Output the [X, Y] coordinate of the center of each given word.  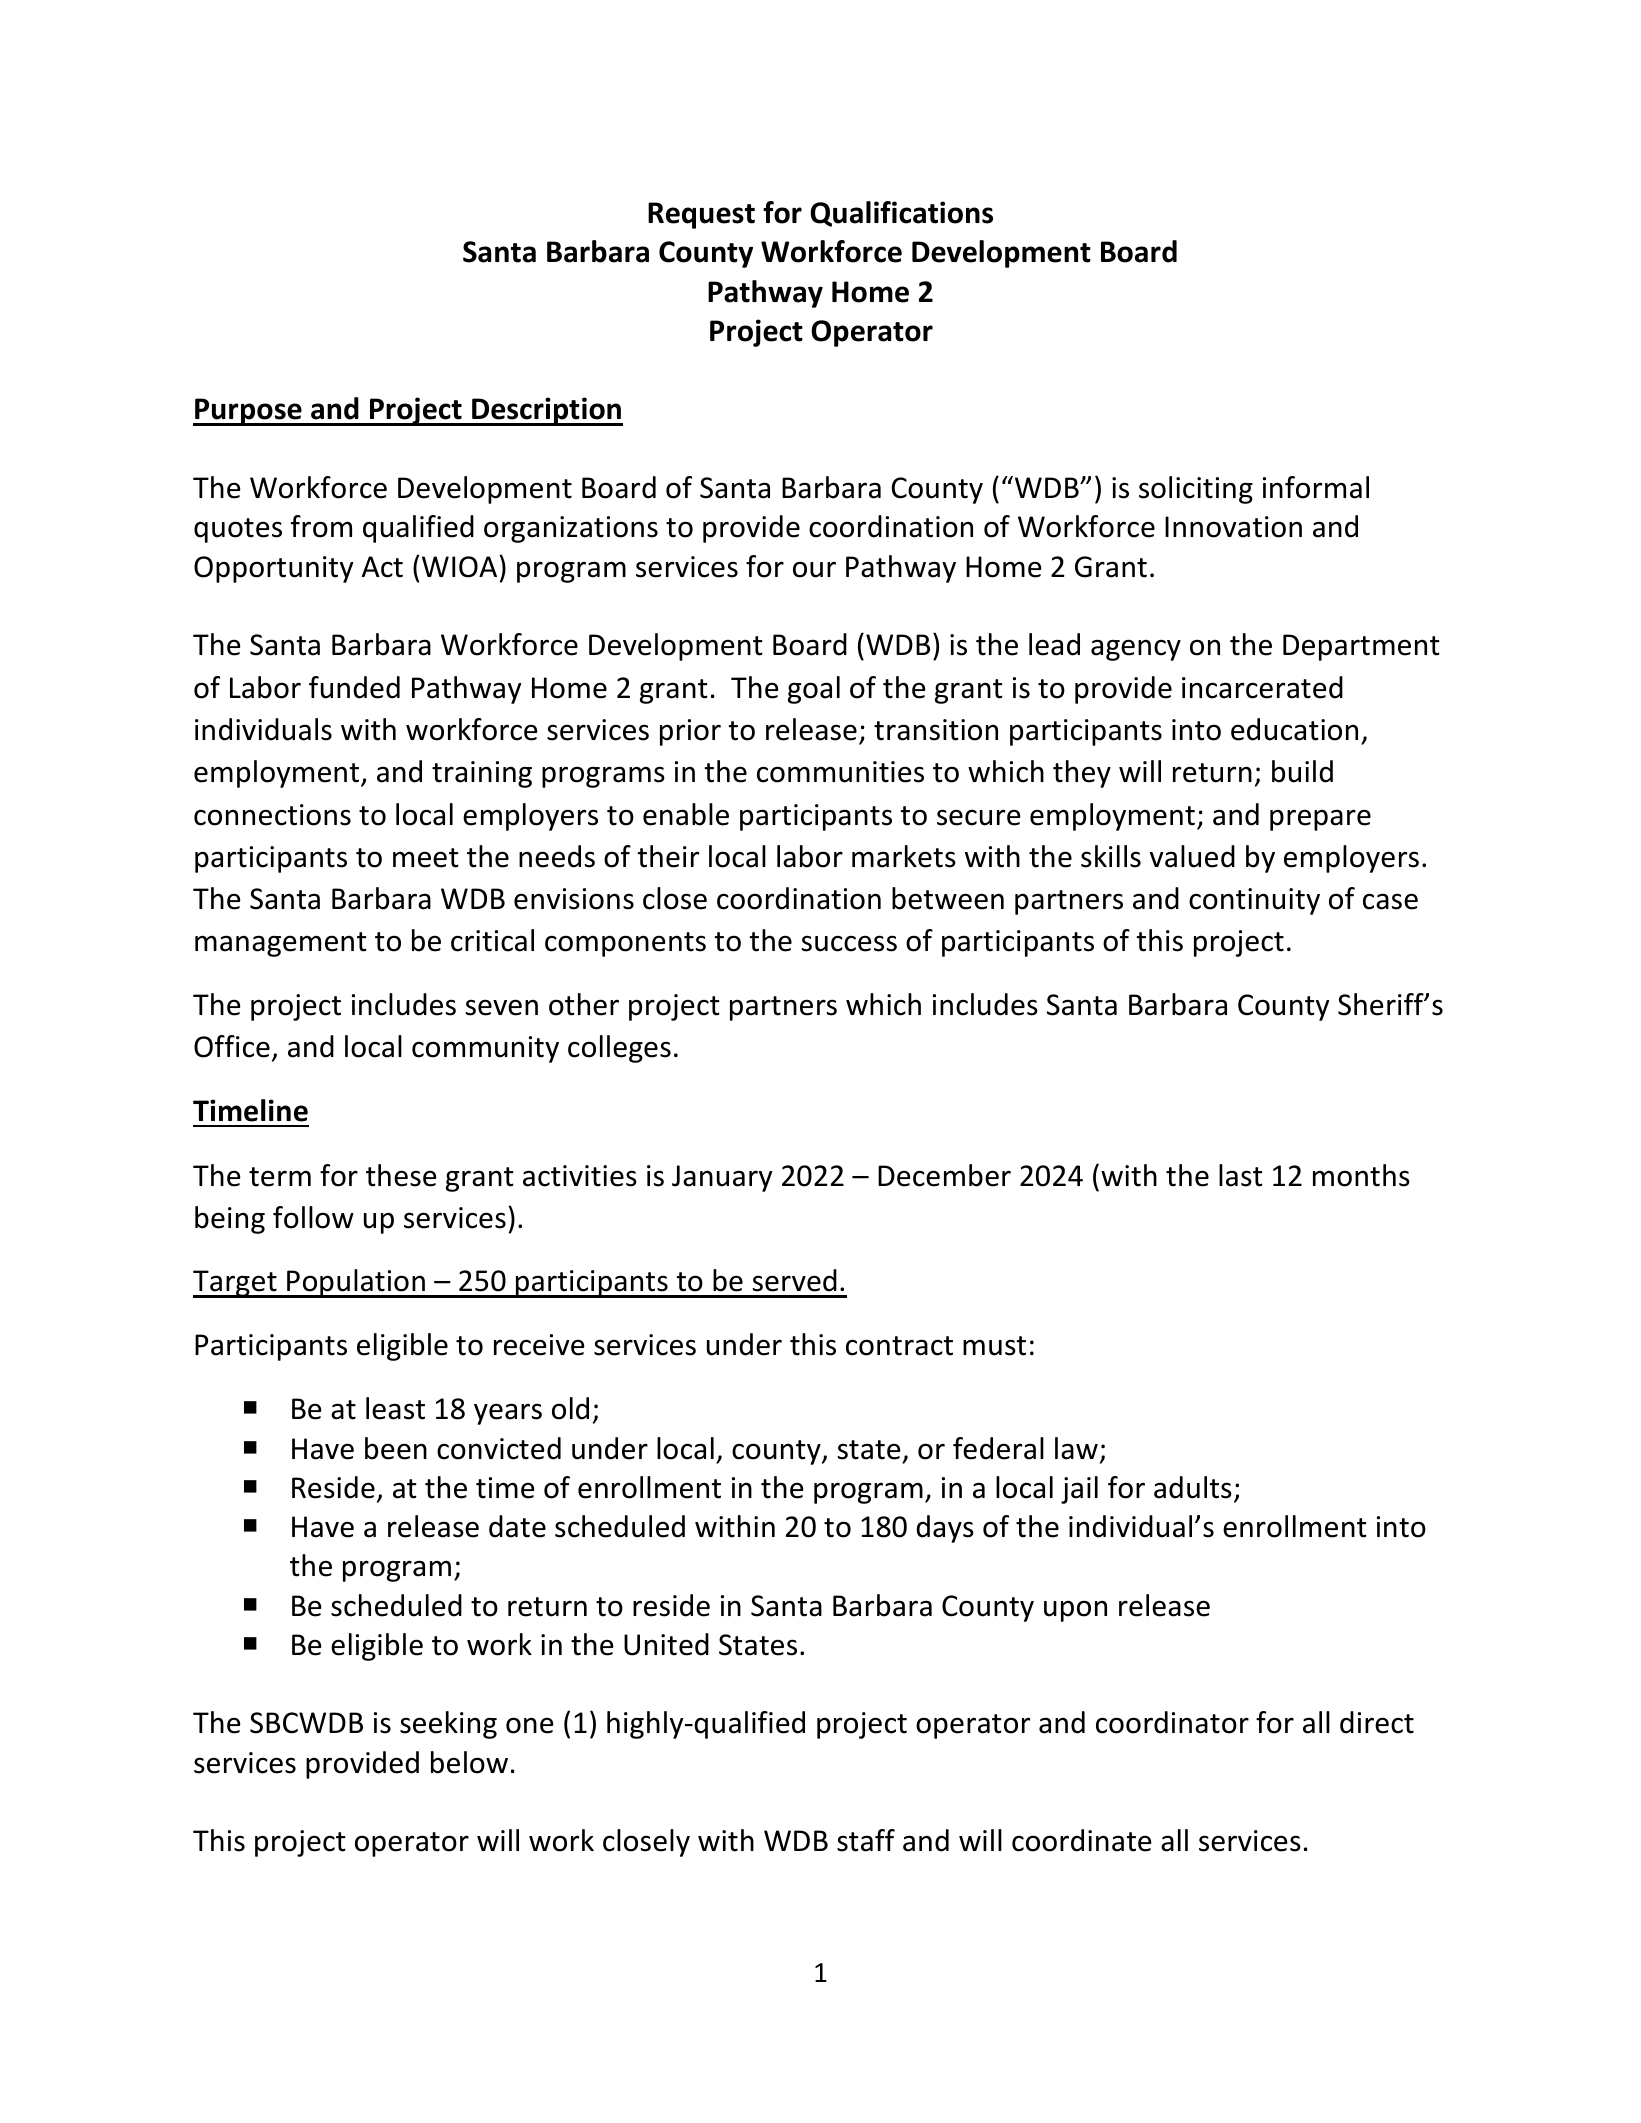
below [469, 1762]
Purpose [248, 412]
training [482, 774]
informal [1316, 487]
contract [899, 1346]
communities [840, 772]
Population [356, 1283]
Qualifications [901, 214]
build [1302, 771]
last [1241, 1175]
